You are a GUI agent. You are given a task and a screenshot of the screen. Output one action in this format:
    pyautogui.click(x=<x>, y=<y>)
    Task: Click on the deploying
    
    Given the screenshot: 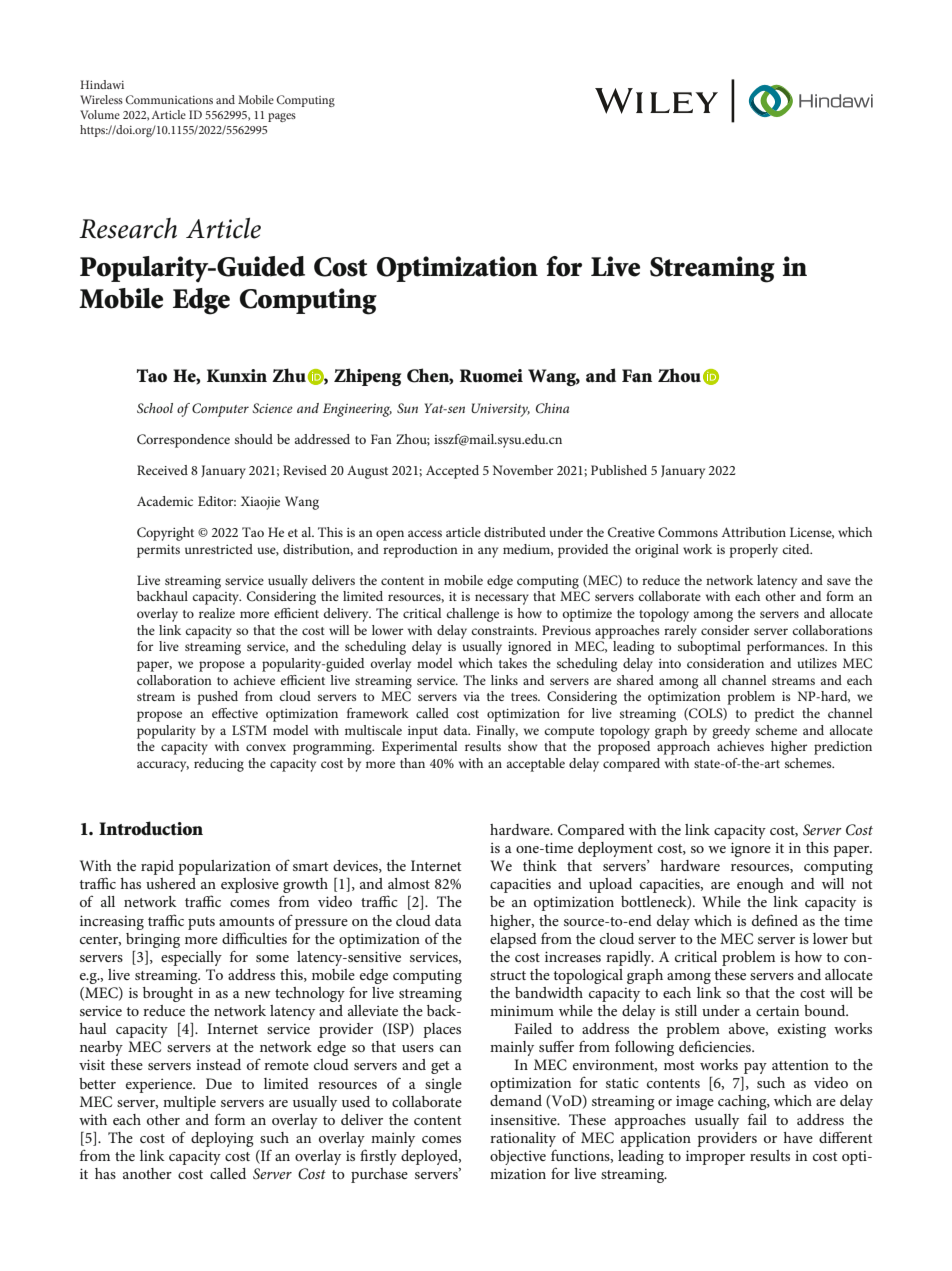 What is the action you would take?
    pyautogui.click(x=222, y=1139)
